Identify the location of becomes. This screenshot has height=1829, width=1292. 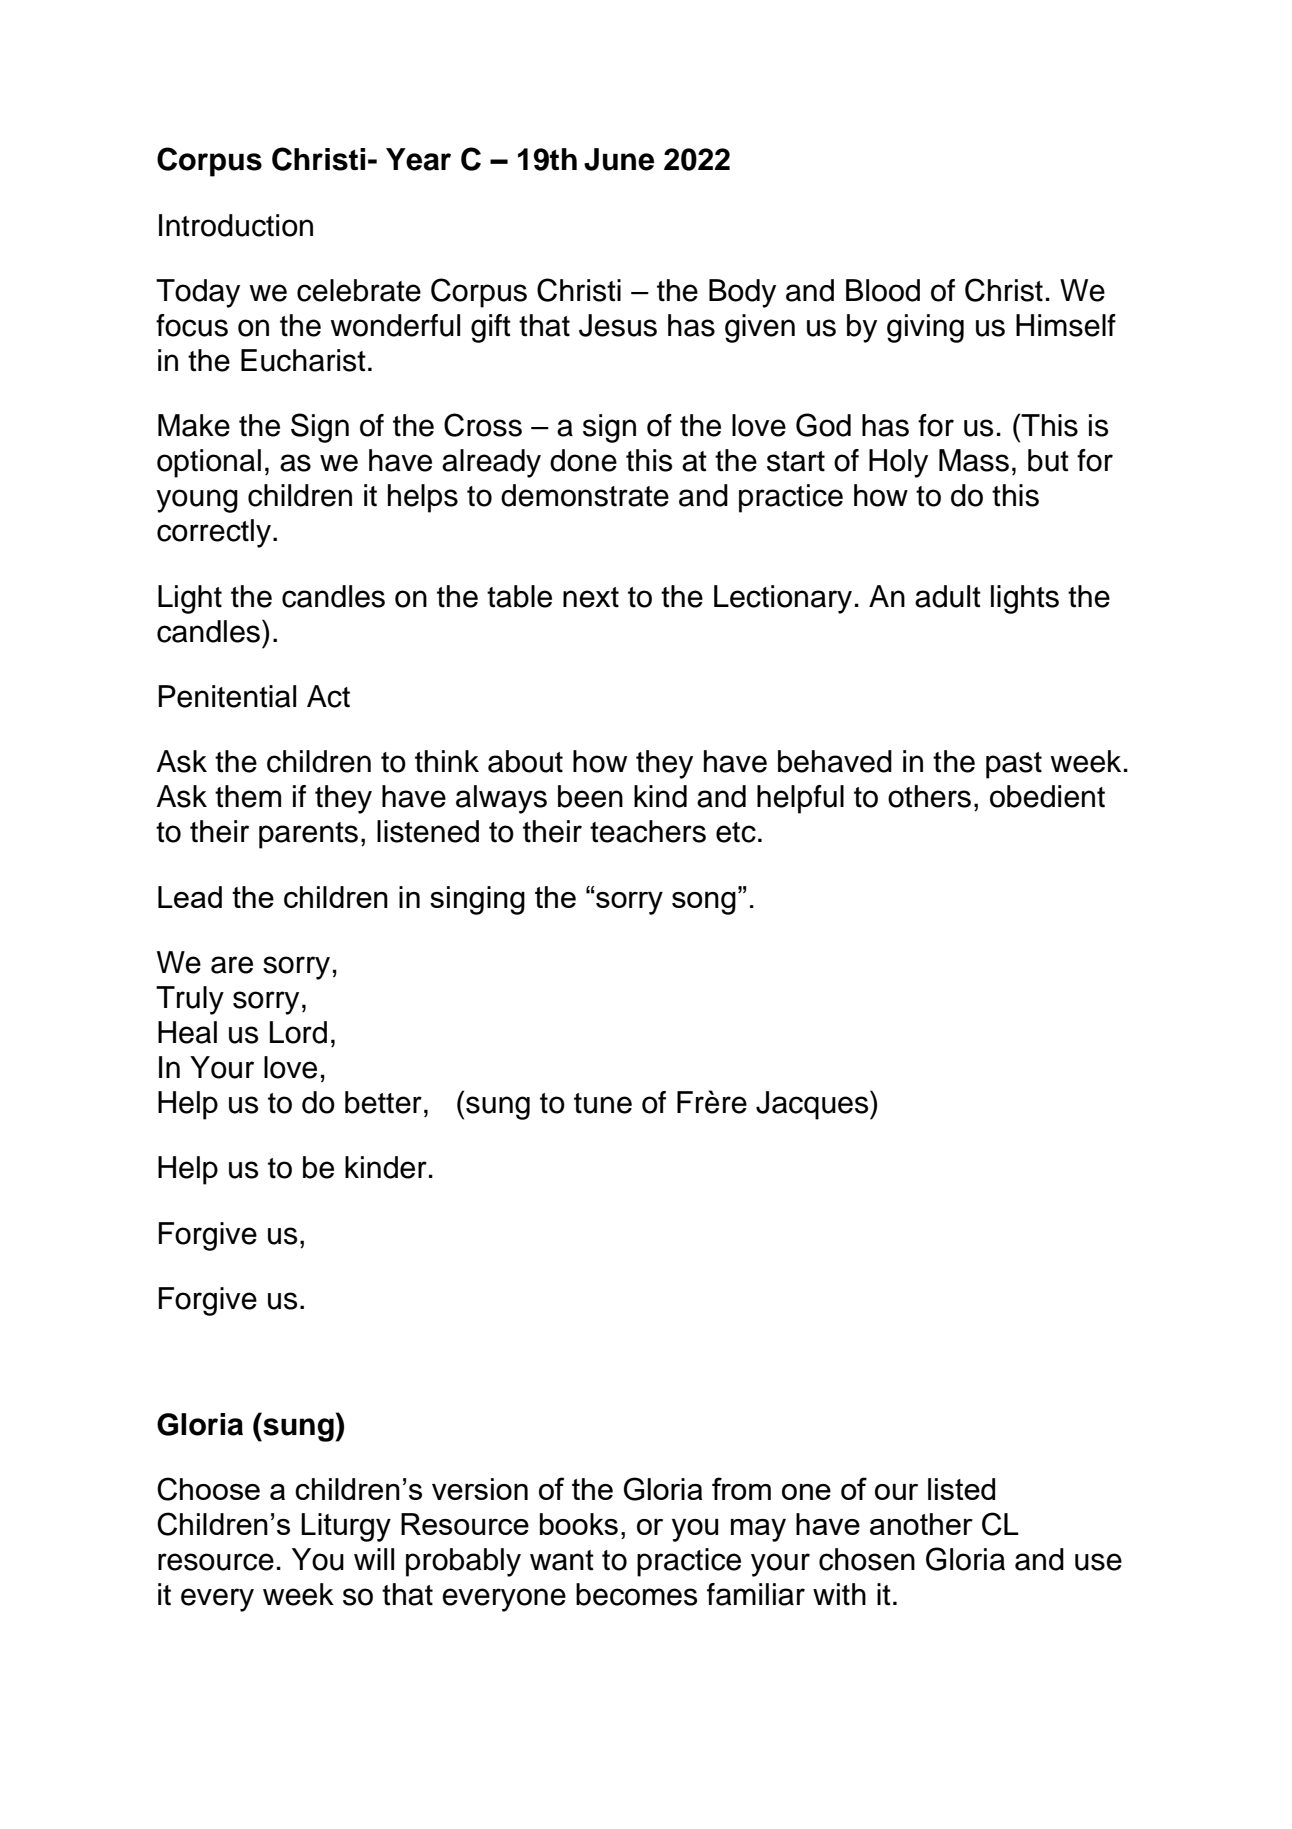
(636, 1594).
